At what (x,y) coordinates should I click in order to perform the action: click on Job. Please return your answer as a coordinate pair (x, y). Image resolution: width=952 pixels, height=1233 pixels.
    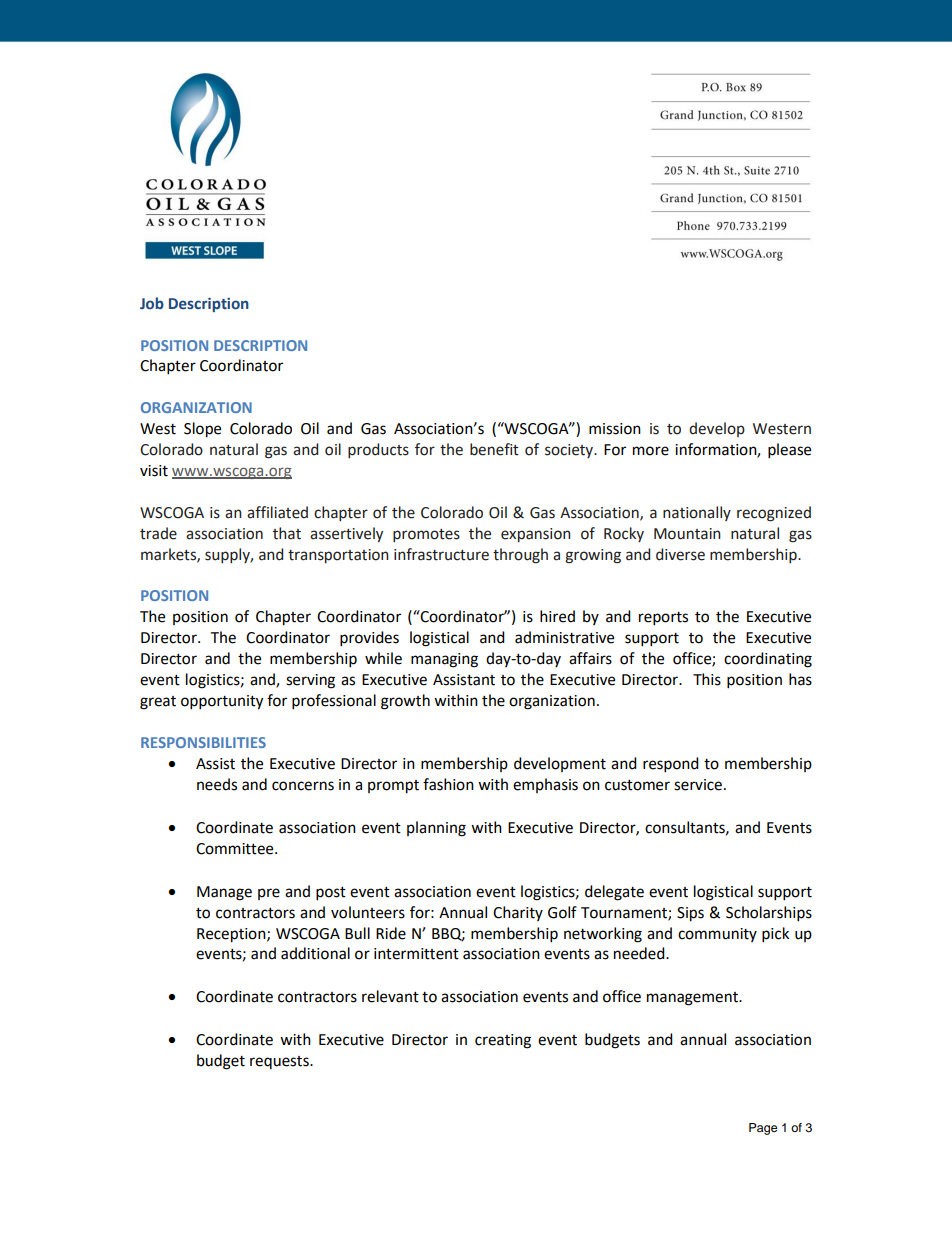
    Looking at the image, I should click on (152, 303).
